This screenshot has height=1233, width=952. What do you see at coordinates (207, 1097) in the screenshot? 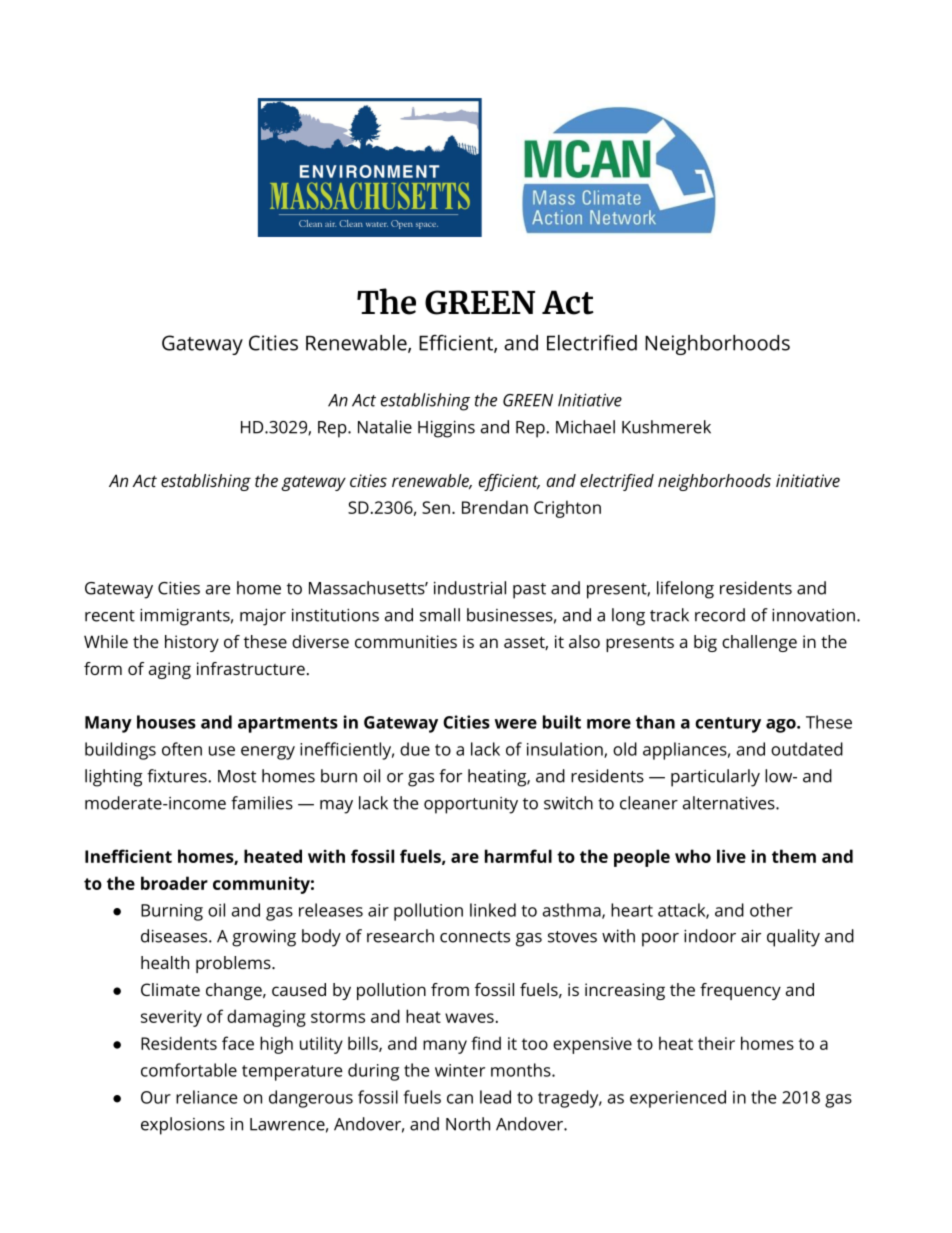
I see `reliance` at bounding box center [207, 1097].
